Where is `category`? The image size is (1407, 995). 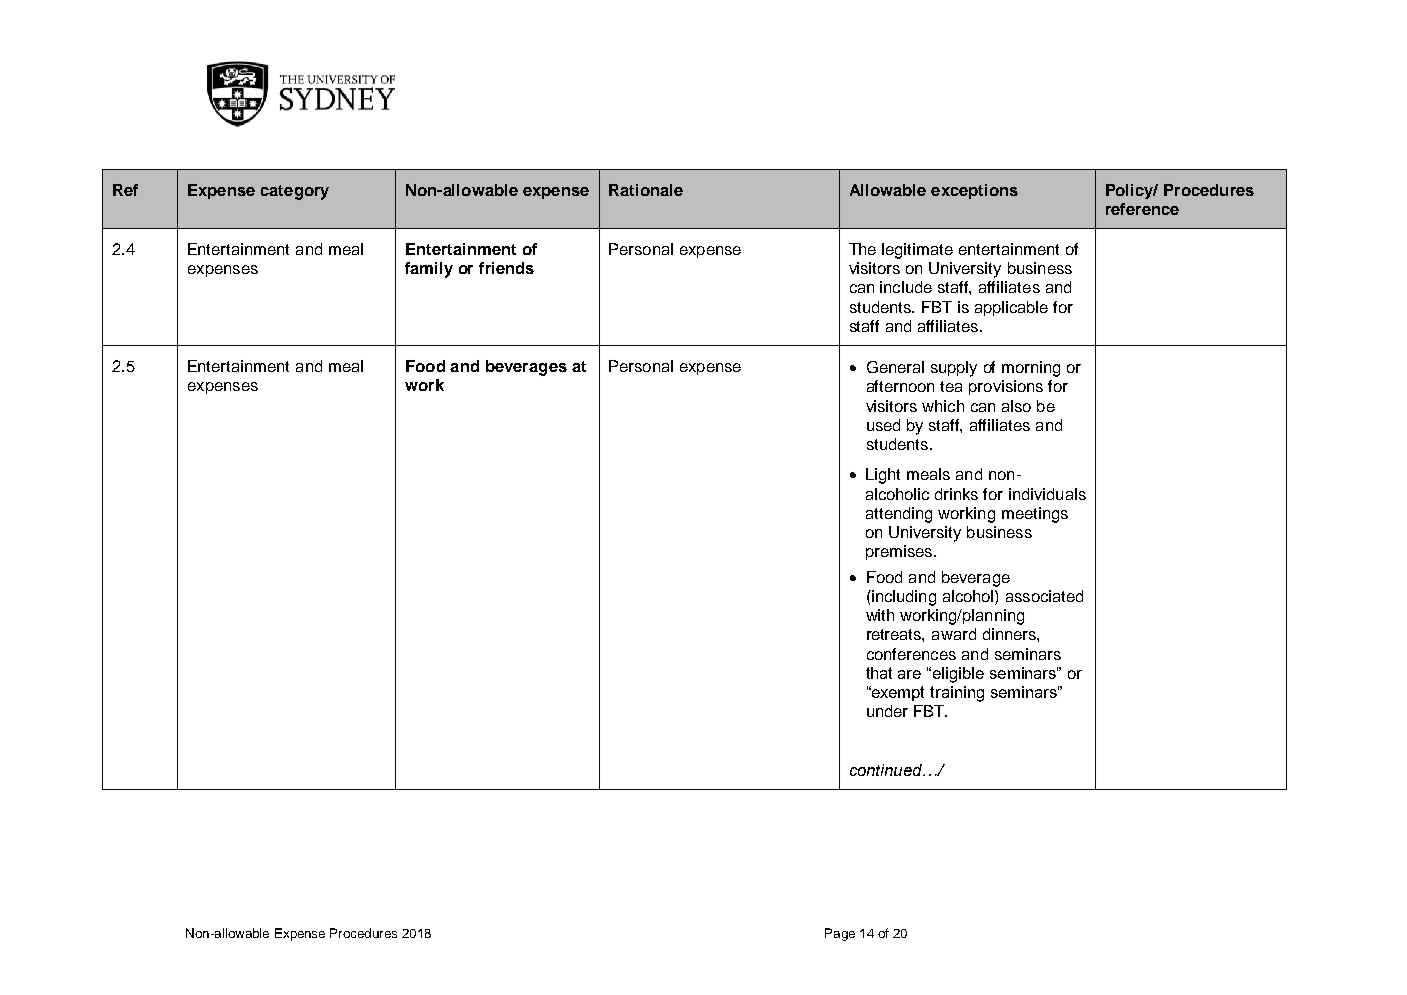
category is located at coordinates (295, 192).
